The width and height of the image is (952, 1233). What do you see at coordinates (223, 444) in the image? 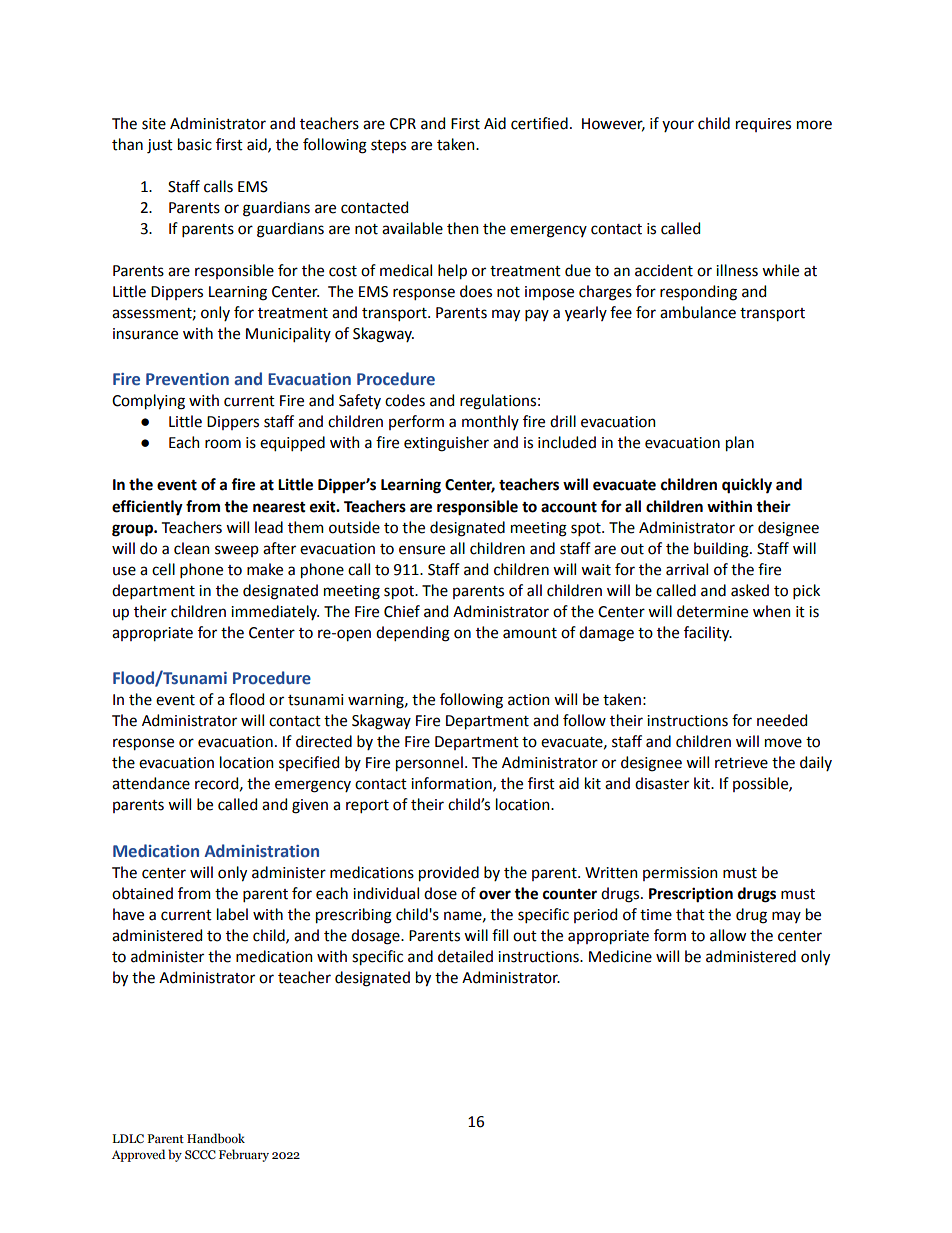
I see `room` at bounding box center [223, 444].
